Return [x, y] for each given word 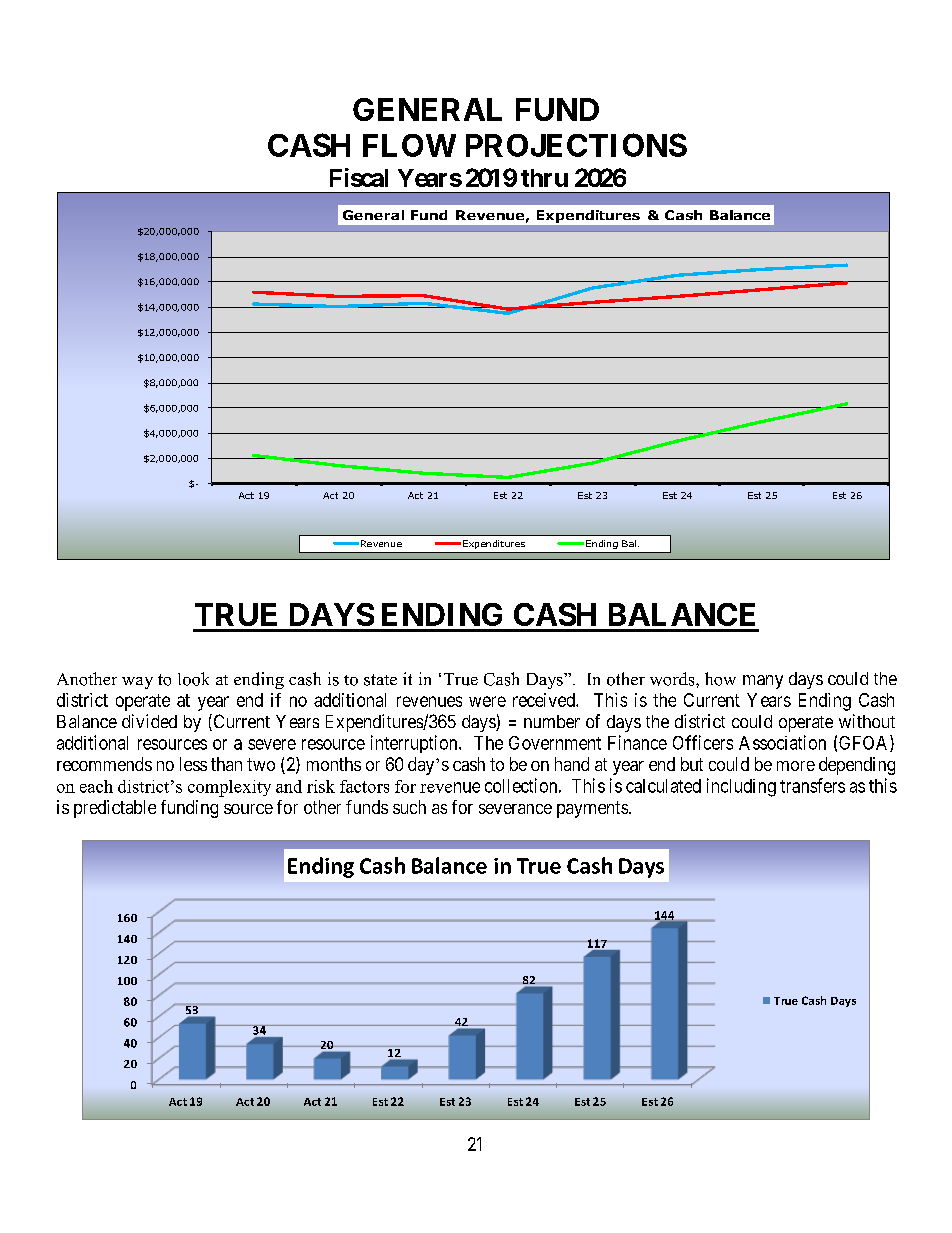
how [720, 679]
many [763, 682]
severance [515, 809]
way [137, 683]
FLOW [409, 145]
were [487, 701]
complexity [229, 788]
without [867, 721]
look [193, 679]
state [380, 680]
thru [544, 178]
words [673, 679]
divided [149, 721]
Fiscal [359, 177]
